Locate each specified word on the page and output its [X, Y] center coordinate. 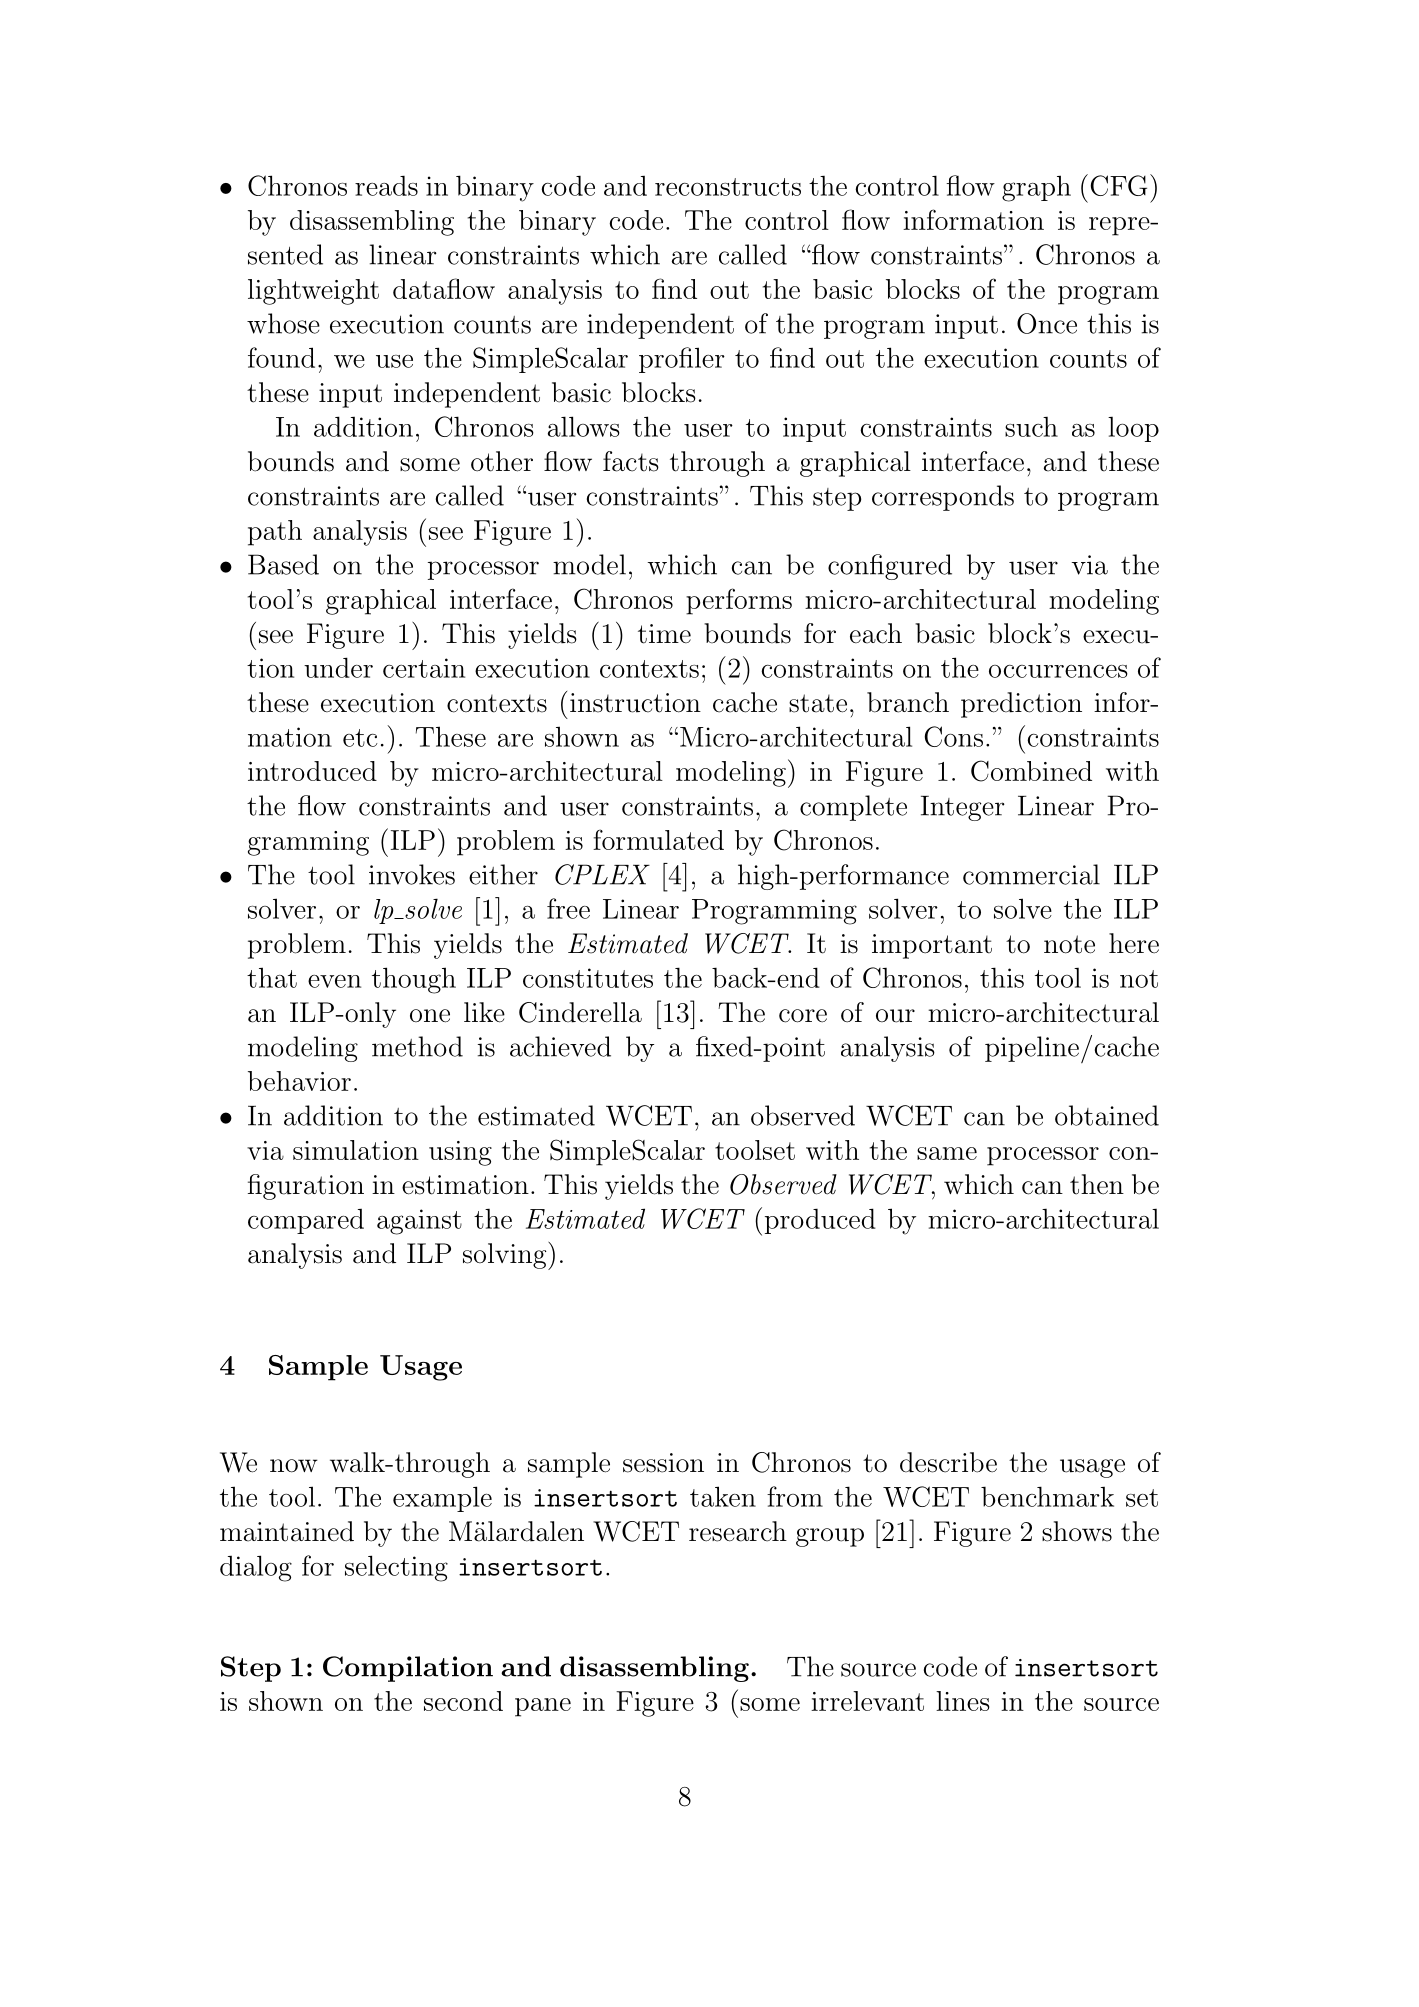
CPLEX [602, 874]
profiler [682, 360]
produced [820, 1221]
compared [306, 1221]
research [738, 1531]
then [1097, 1184]
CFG [1119, 185]
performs [739, 601]
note [1069, 944]
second [463, 1701]
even [334, 981]
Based [283, 564]
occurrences [1058, 671]
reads [386, 185]
